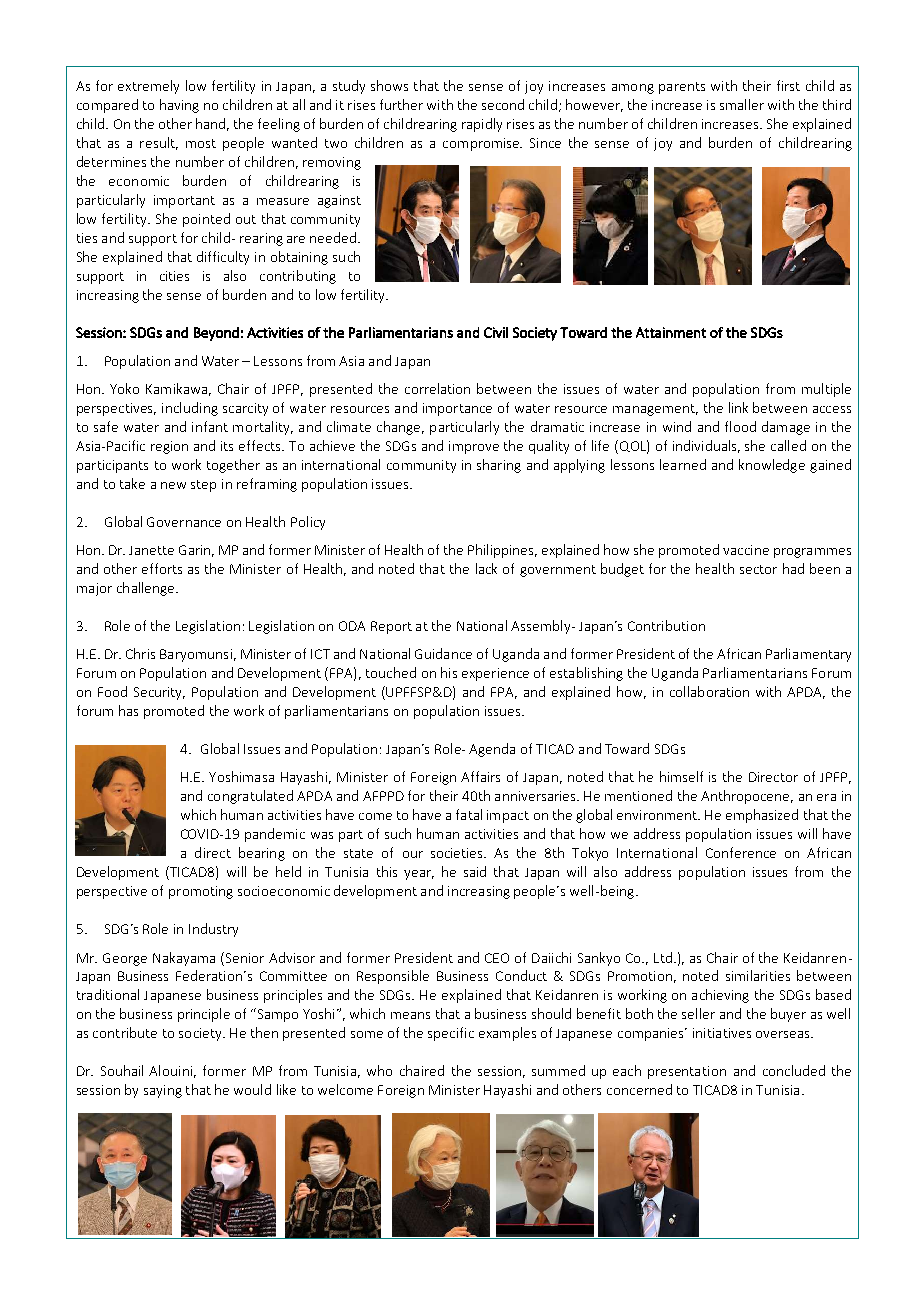 This image has width=924, height=1308. I want to click on said, so click(475, 871).
